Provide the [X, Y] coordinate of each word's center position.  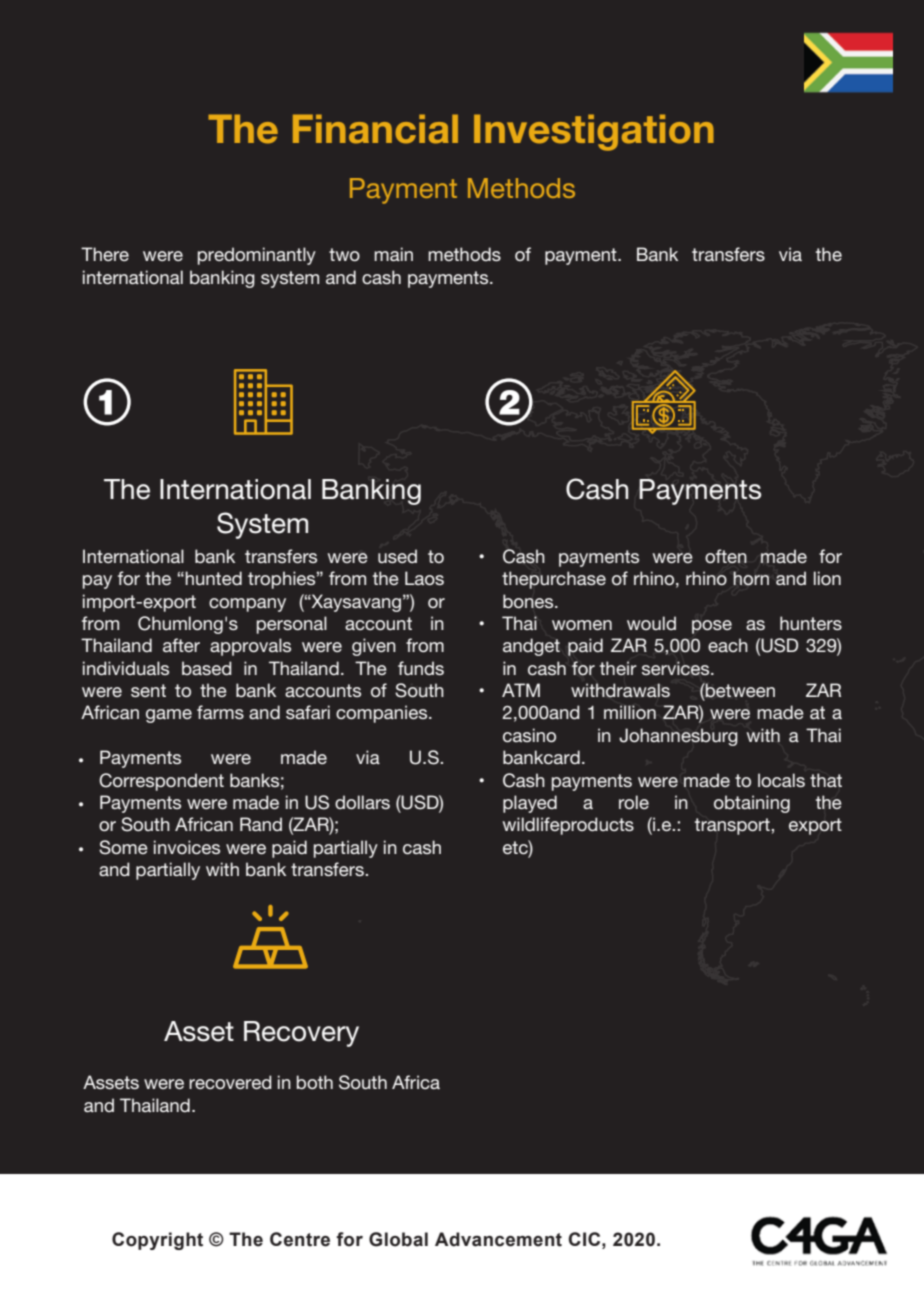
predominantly [257, 256]
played [530, 804]
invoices [187, 847]
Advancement [498, 1239]
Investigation [594, 132]
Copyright [157, 1241]
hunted [213, 578]
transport [733, 826]
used [397, 556]
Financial [375, 129]
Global [398, 1239]
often [726, 556]
